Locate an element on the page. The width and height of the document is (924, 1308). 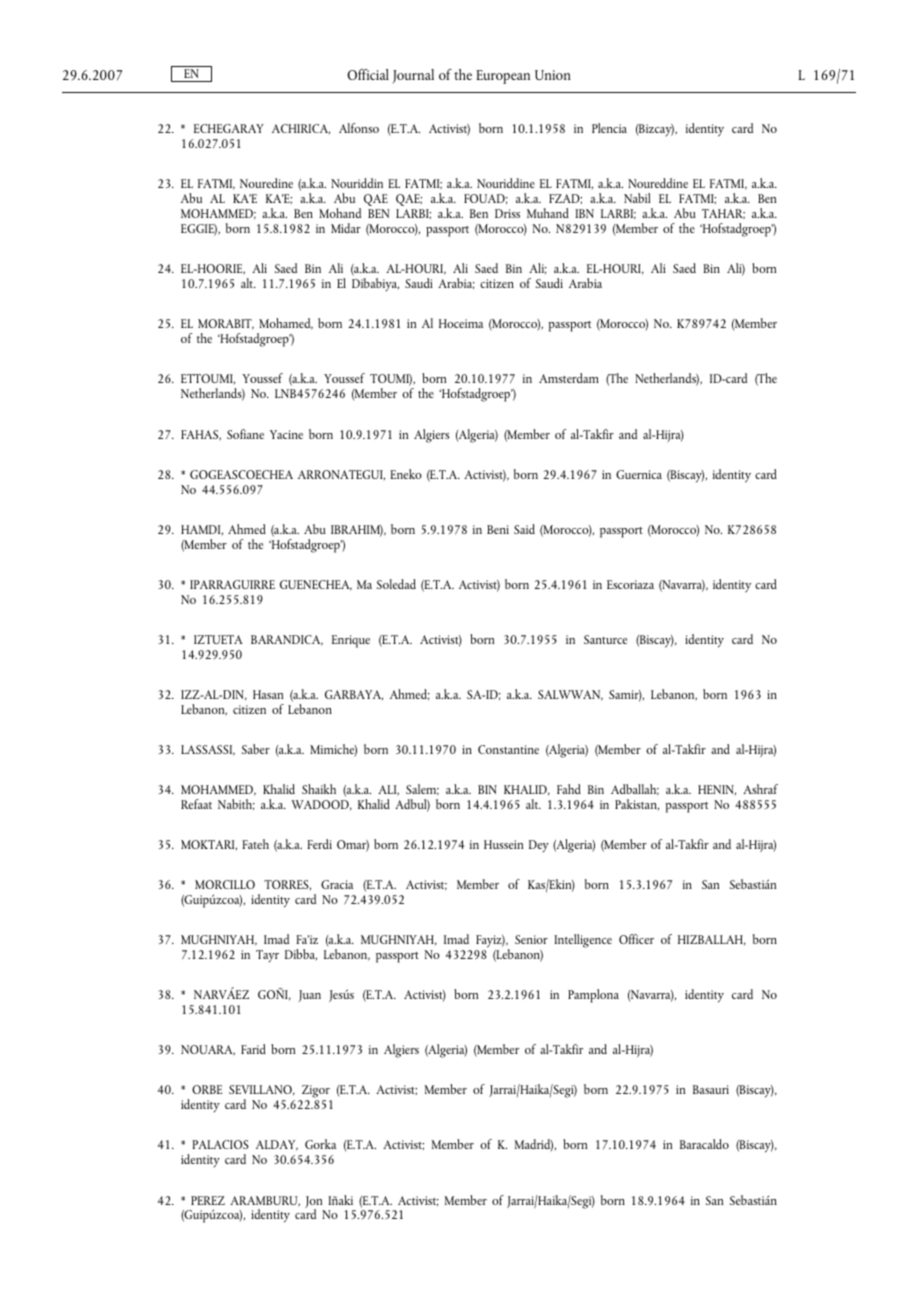
Hasan is located at coordinates (268, 694).
